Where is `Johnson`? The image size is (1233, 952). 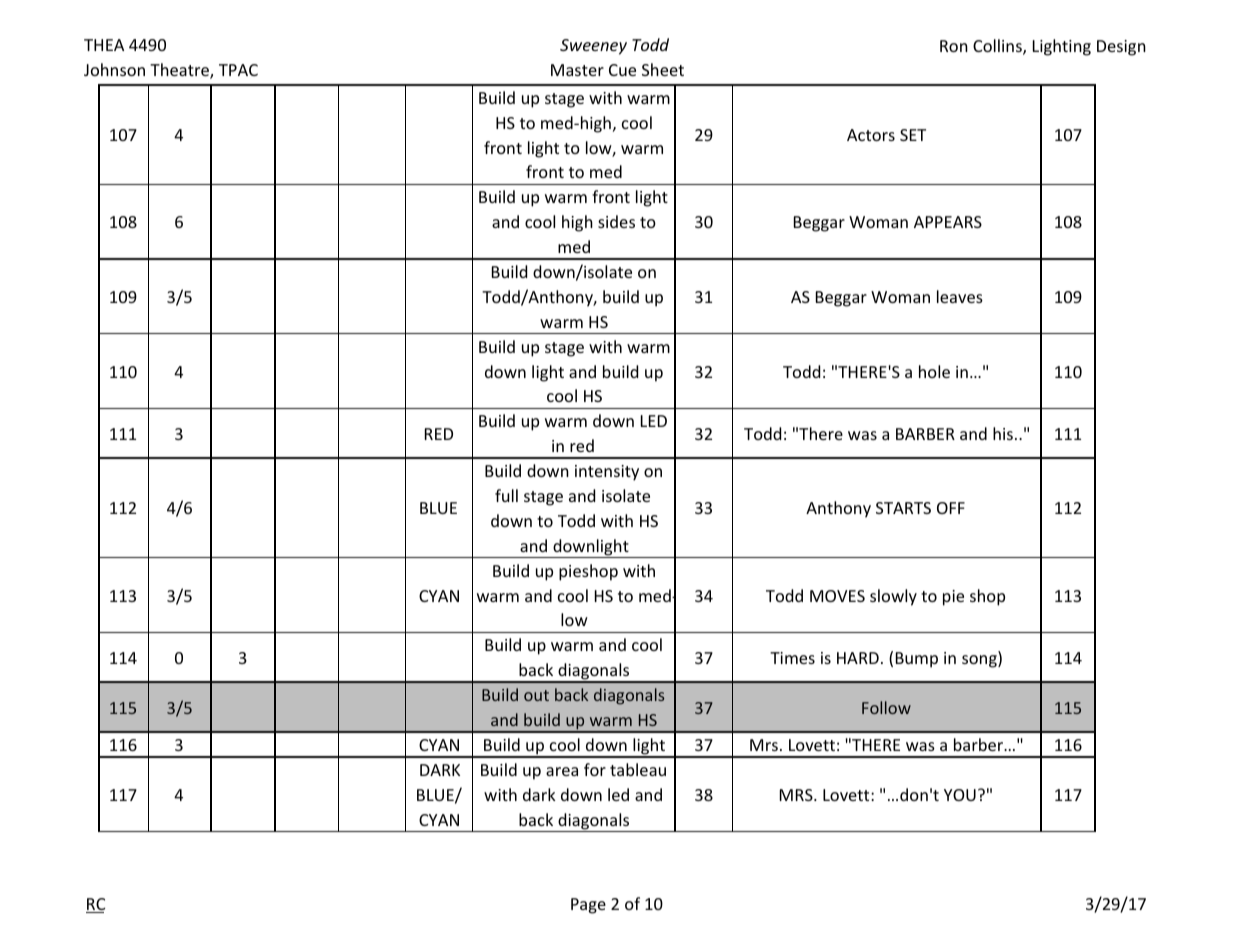 Johnson is located at coordinates (114, 69).
